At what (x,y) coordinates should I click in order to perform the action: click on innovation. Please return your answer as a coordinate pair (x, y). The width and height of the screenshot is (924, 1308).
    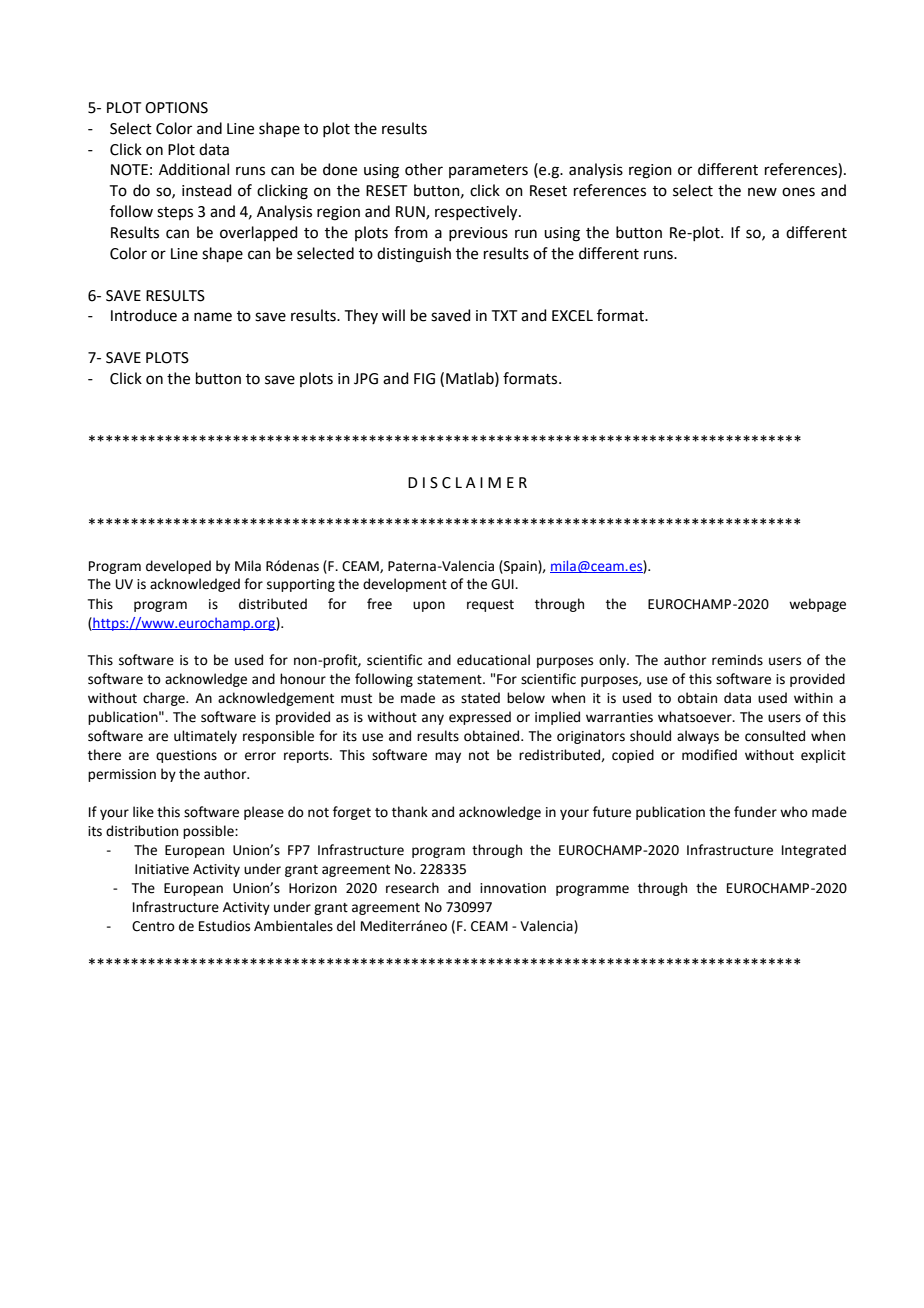
    Looking at the image, I should click on (513, 888).
